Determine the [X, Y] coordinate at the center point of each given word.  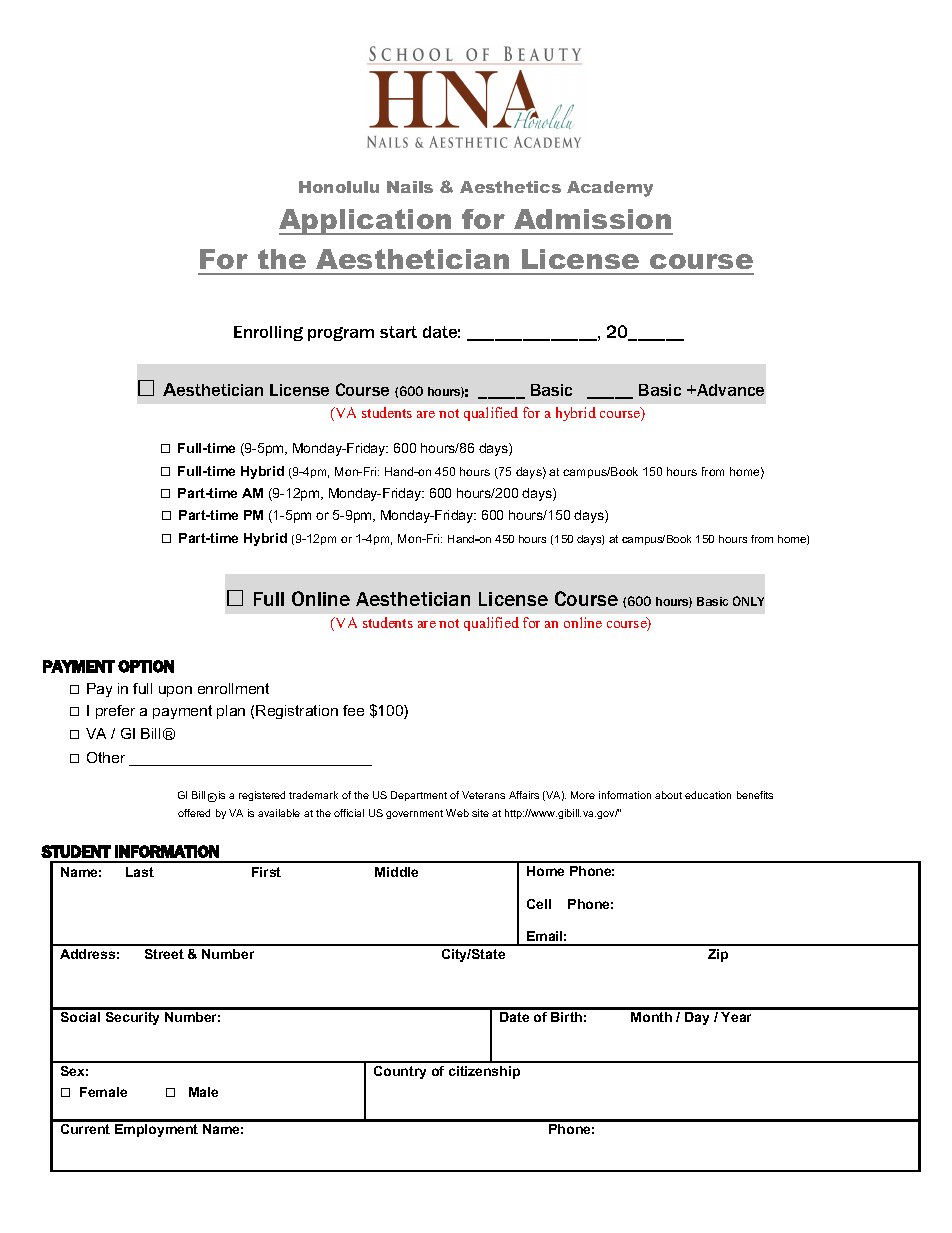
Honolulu [339, 187]
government [414, 814]
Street [164, 954]
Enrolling [268, 333]
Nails [410, 187]
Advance [729, 390]
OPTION [146, 666]
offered [194, 813]
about [668, 795]
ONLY [748, 601]
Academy [610, 189]
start [398, 332]
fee [353, 710]
